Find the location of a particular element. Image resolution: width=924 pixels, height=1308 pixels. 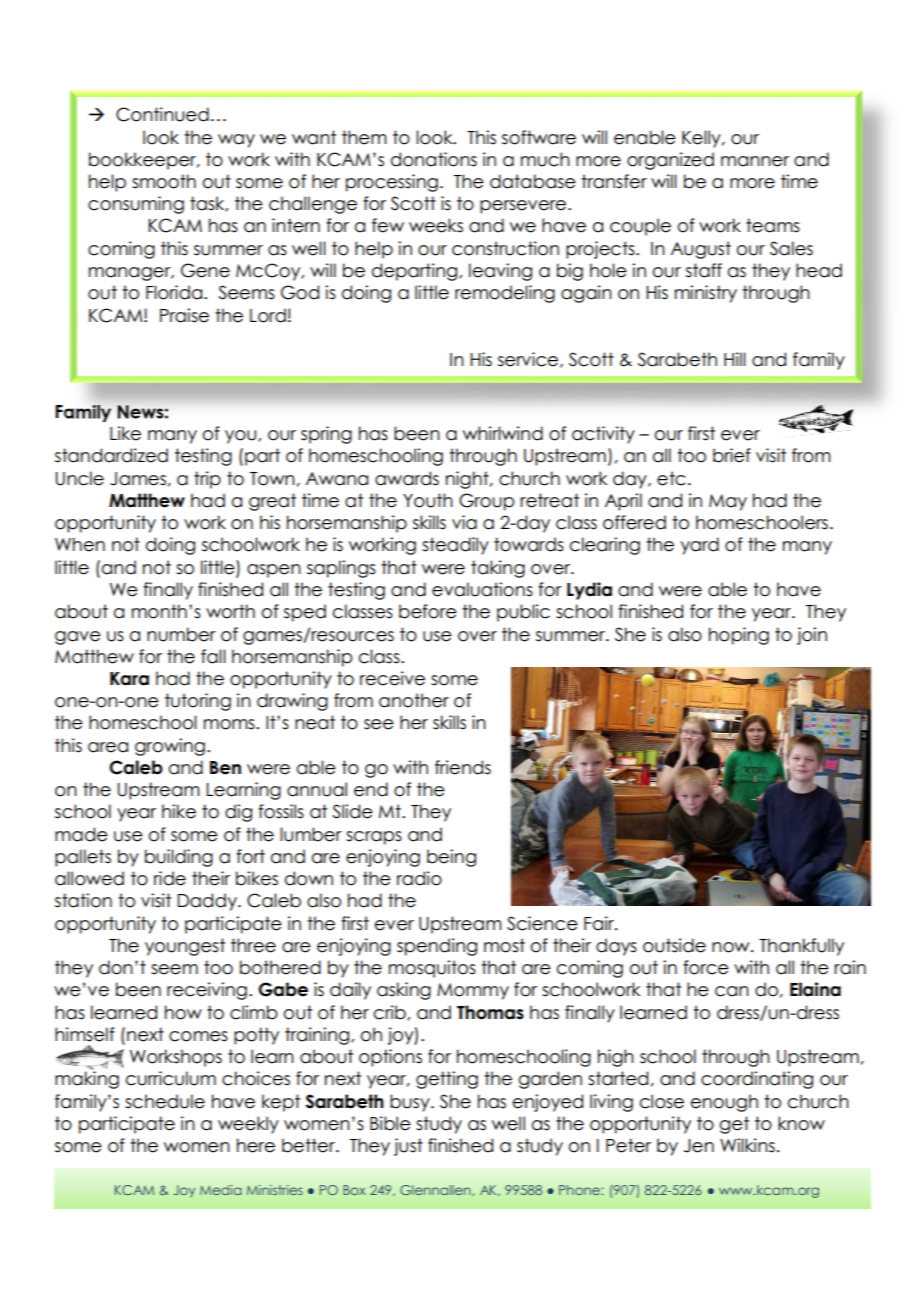

James is located at coordinates (138, 479).
